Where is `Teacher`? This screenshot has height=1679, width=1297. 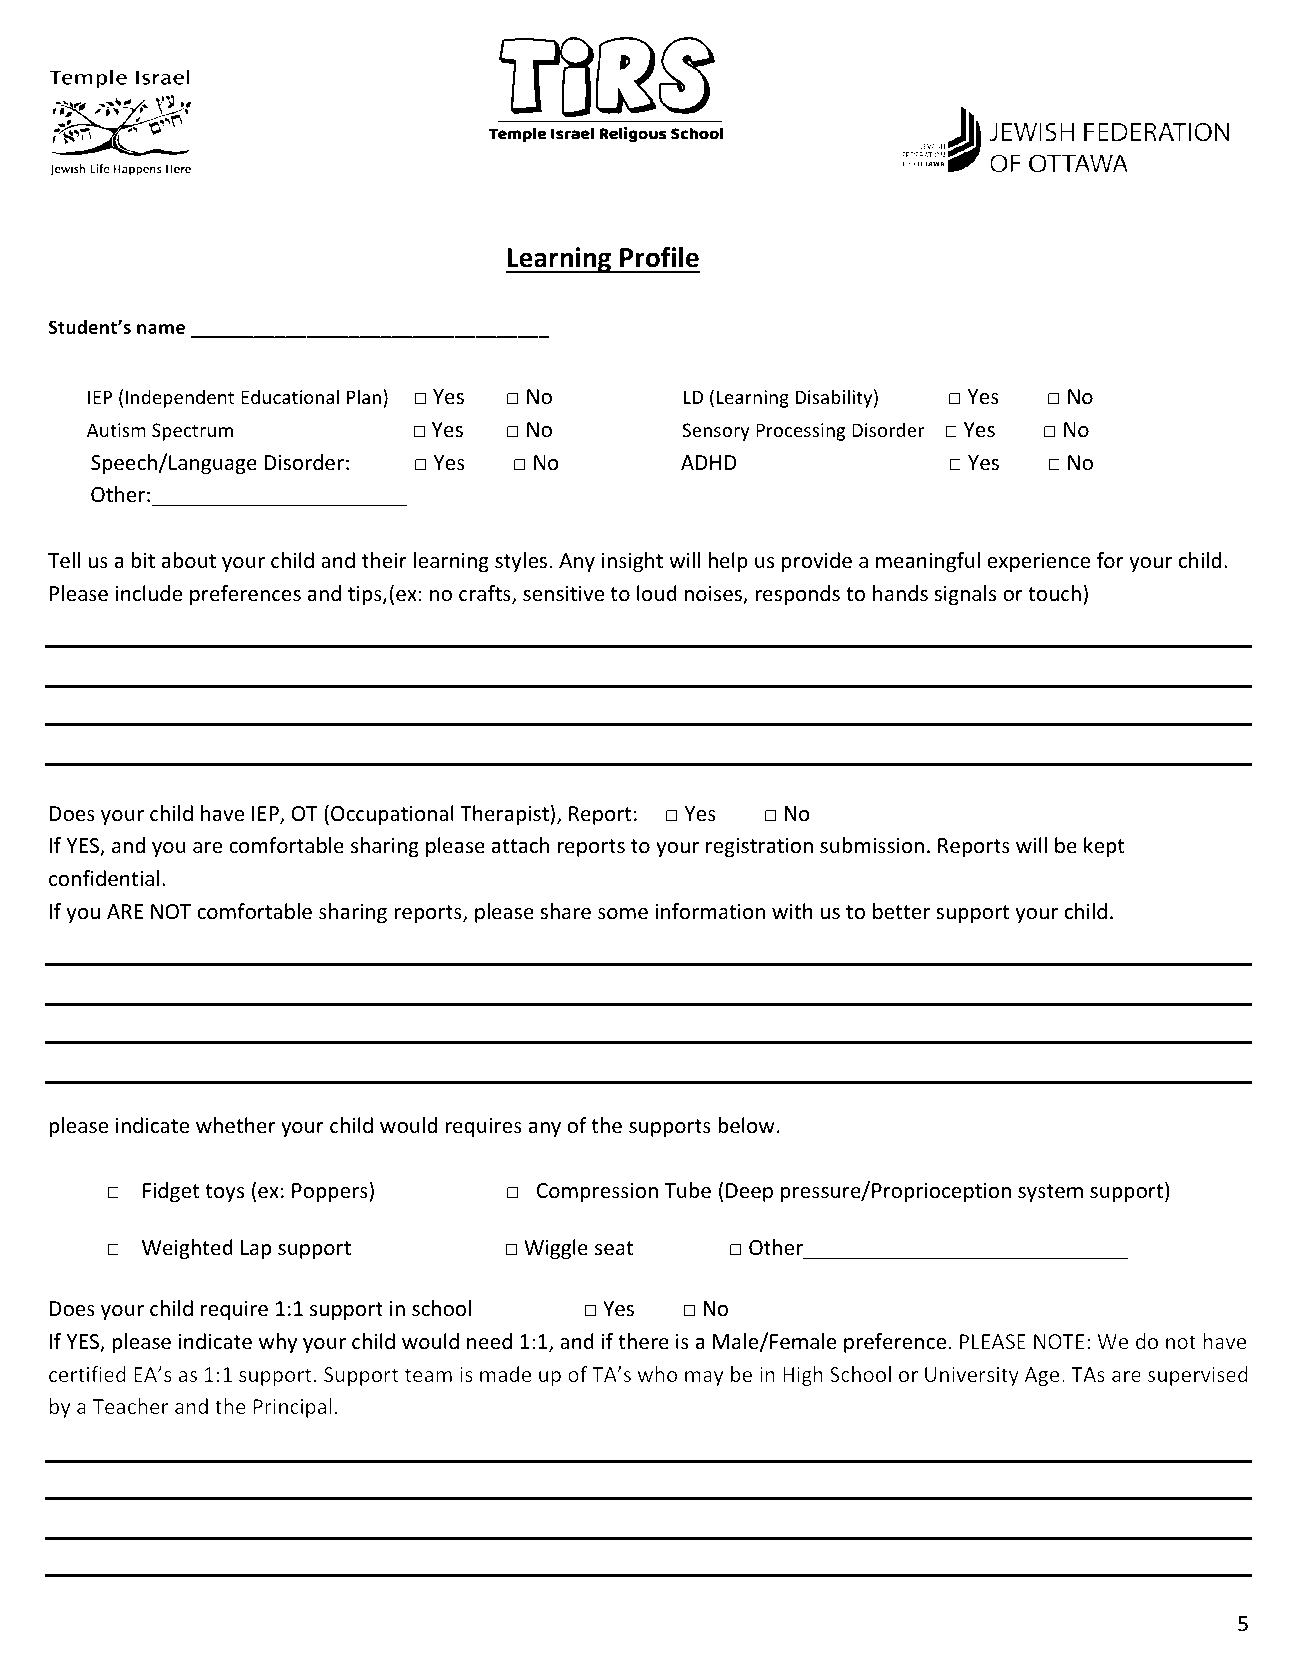
Teacher is located at coordinates (130, 1406).
